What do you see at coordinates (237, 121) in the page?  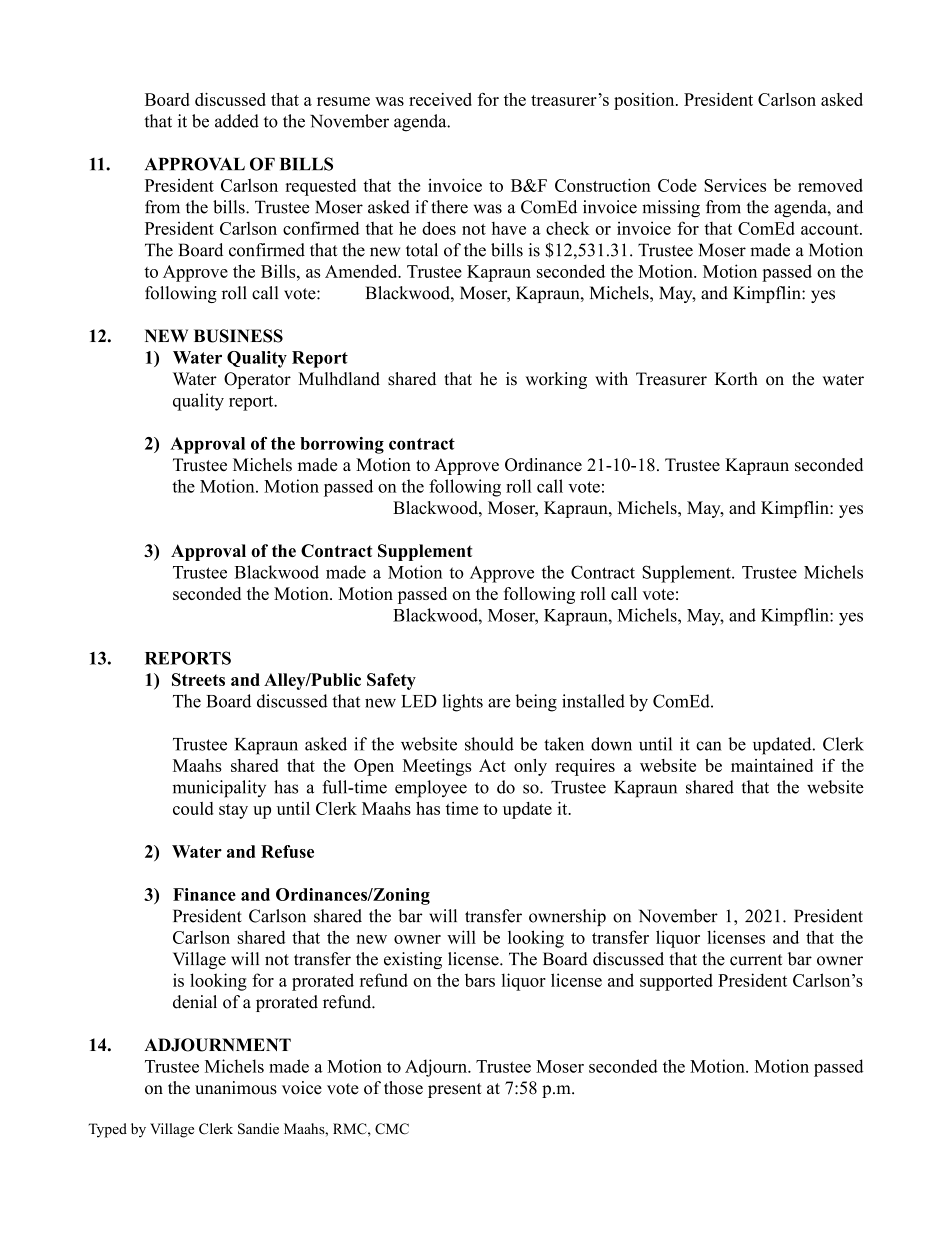 I see `added` at bounding box center [237, 121].
